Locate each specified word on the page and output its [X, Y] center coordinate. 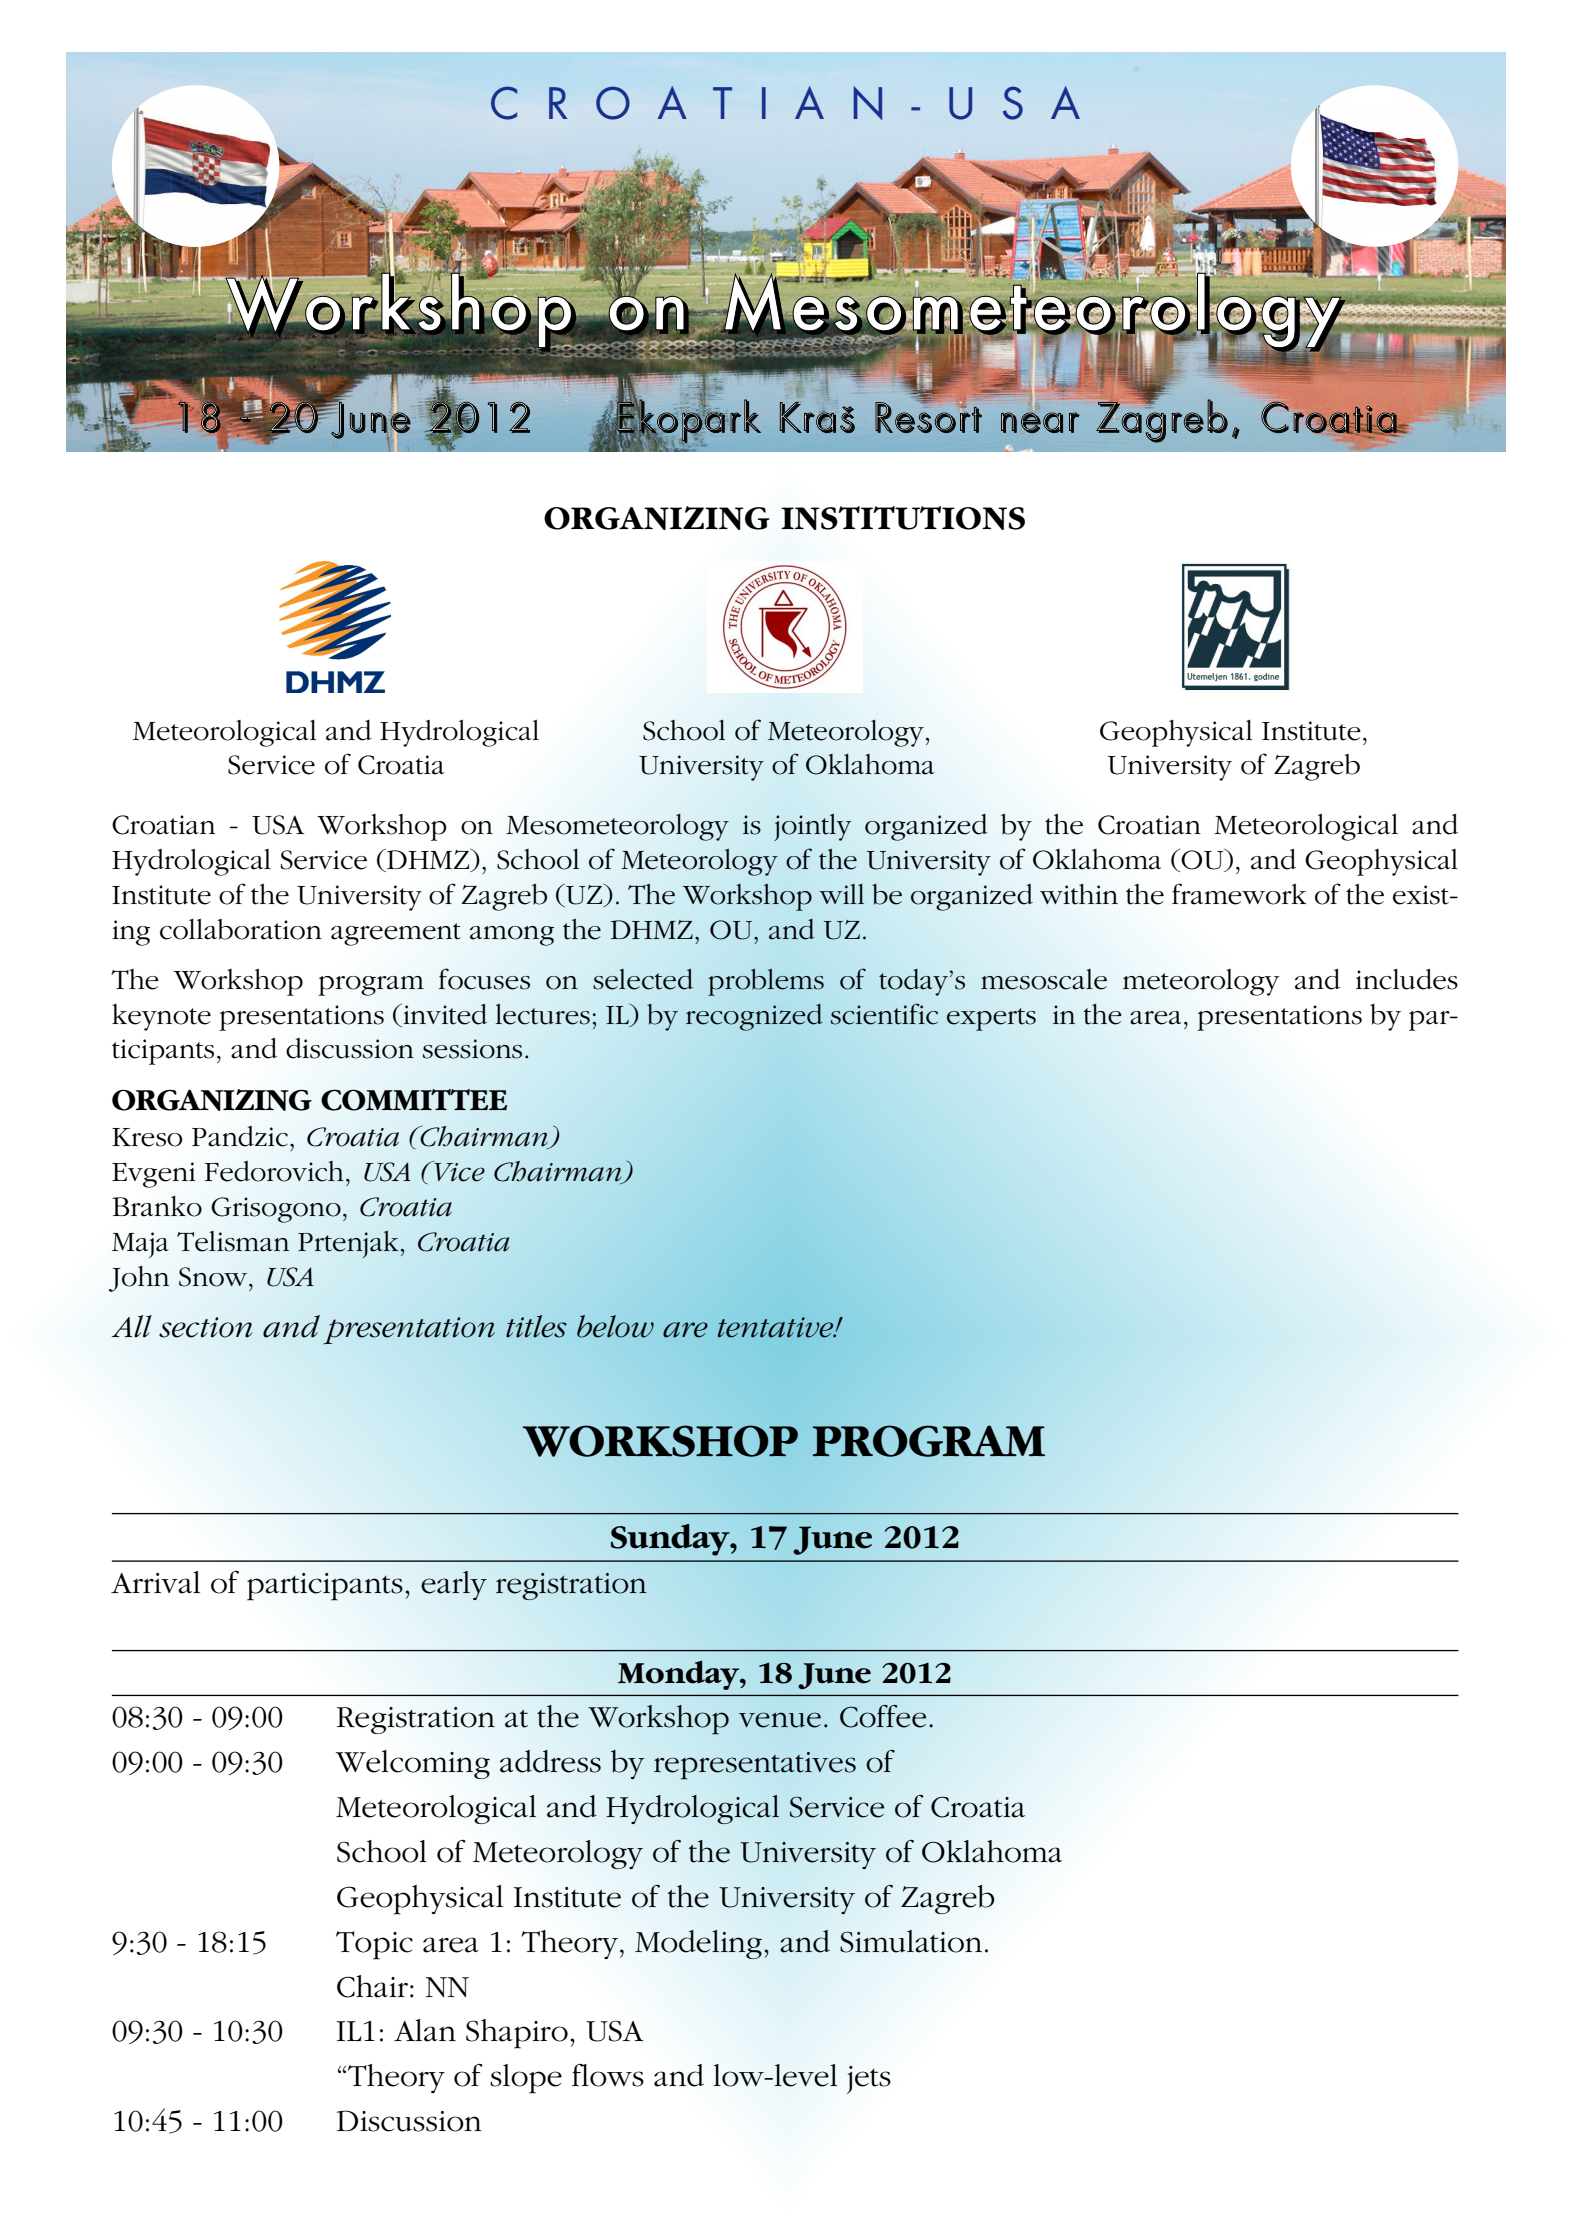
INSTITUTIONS [903, 518]
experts [991, 1019]
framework [1239, 894]
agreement [396, 934]
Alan [425, 2030]
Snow [214, 1277]
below [615, 1326]
